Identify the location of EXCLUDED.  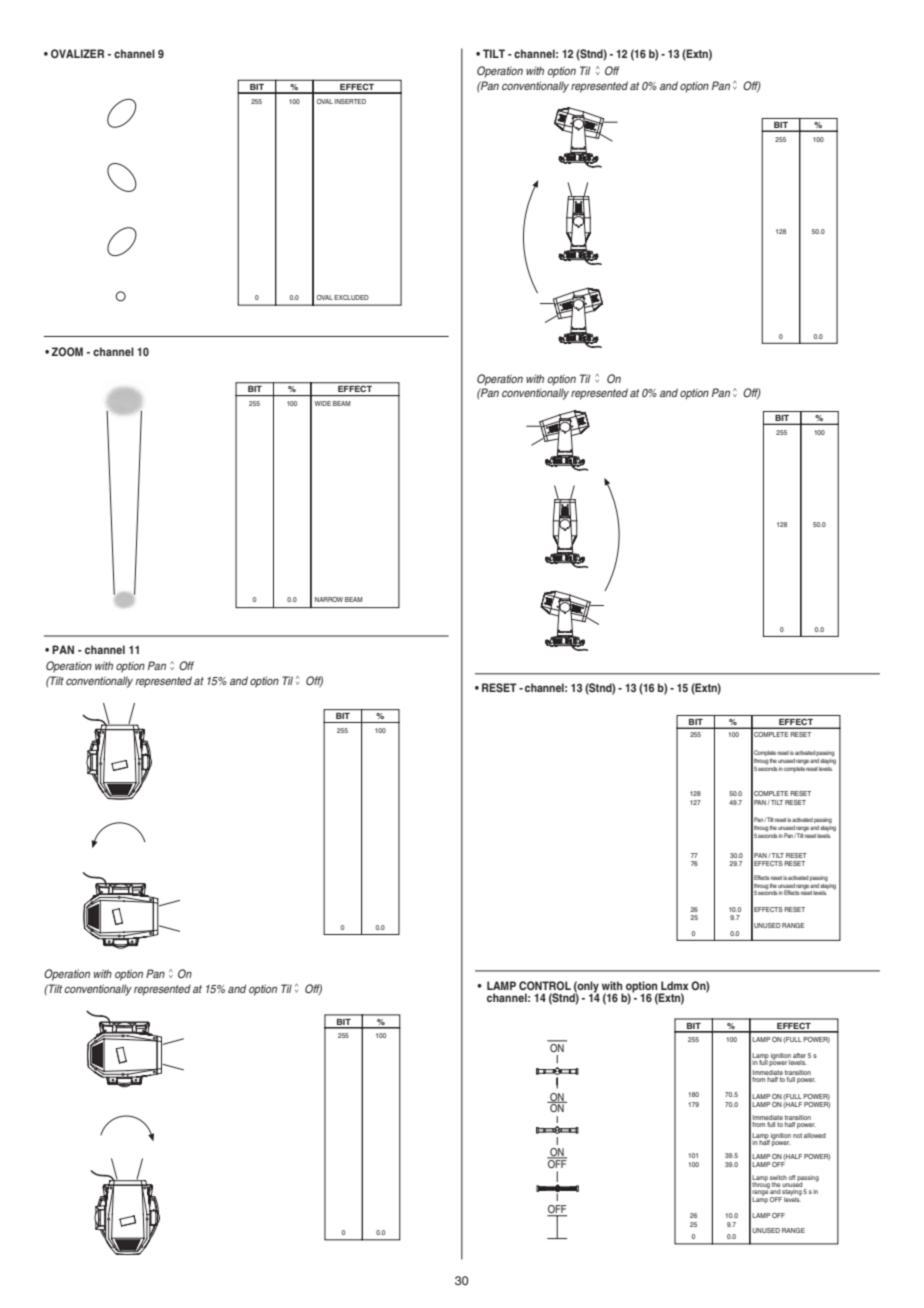
(351, 297).
